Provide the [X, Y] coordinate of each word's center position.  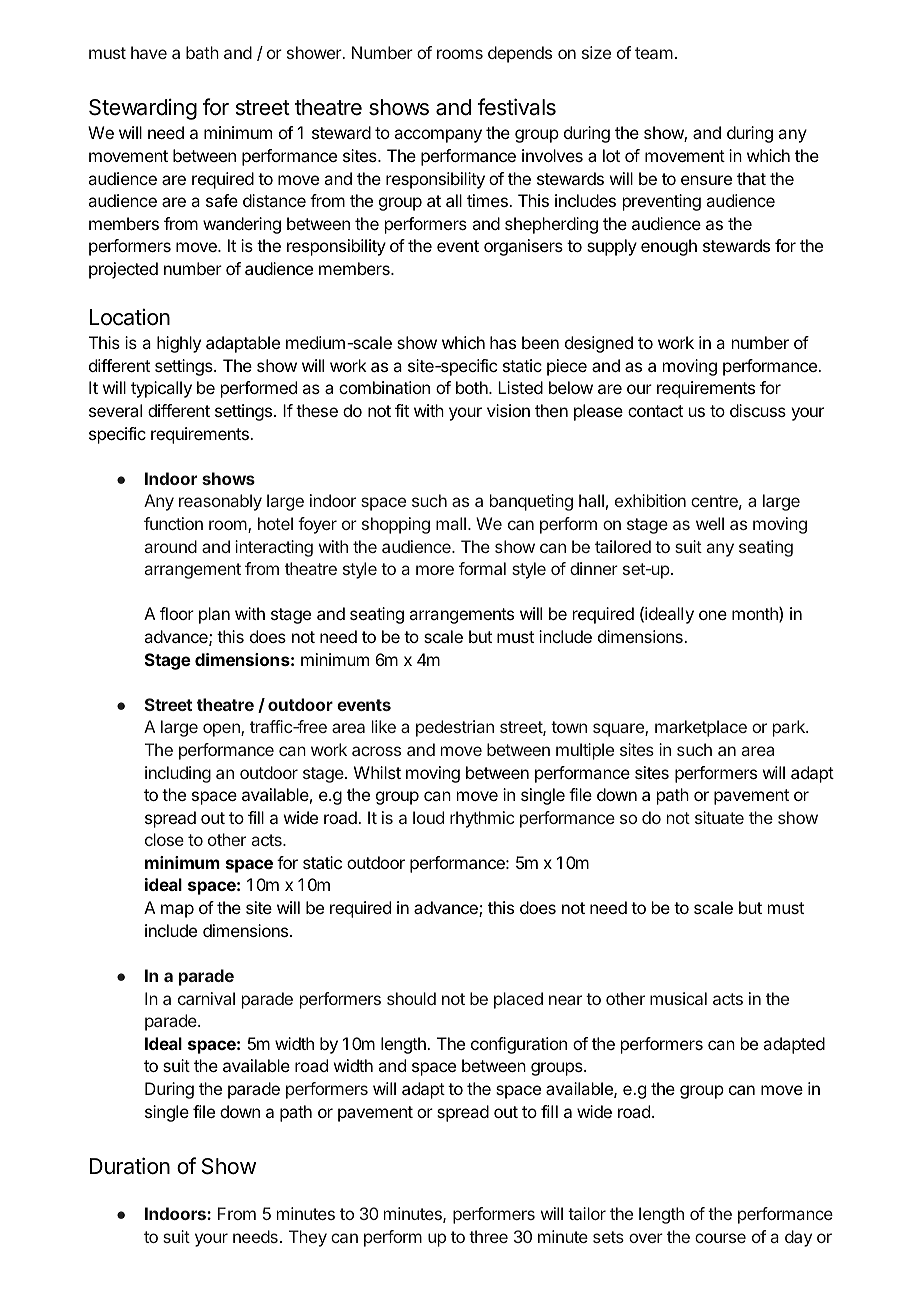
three [488, 1236]
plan [214, 615]
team [654, 53]
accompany [438, 136]
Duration [130, 1166]
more [435, 570]
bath [202, 52]
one [713, 615]
